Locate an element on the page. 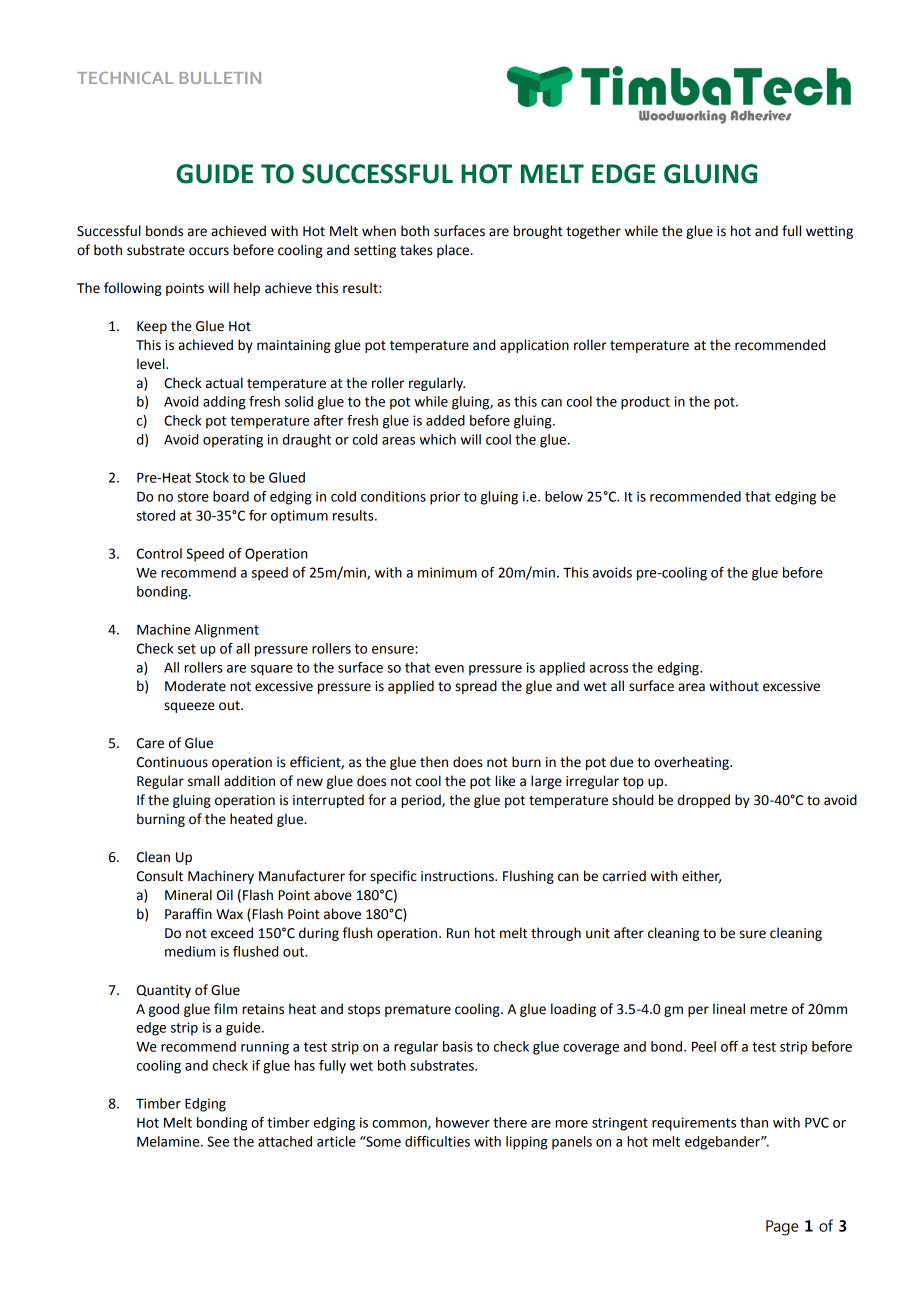  wetting is located at coordinates (829, 232).
